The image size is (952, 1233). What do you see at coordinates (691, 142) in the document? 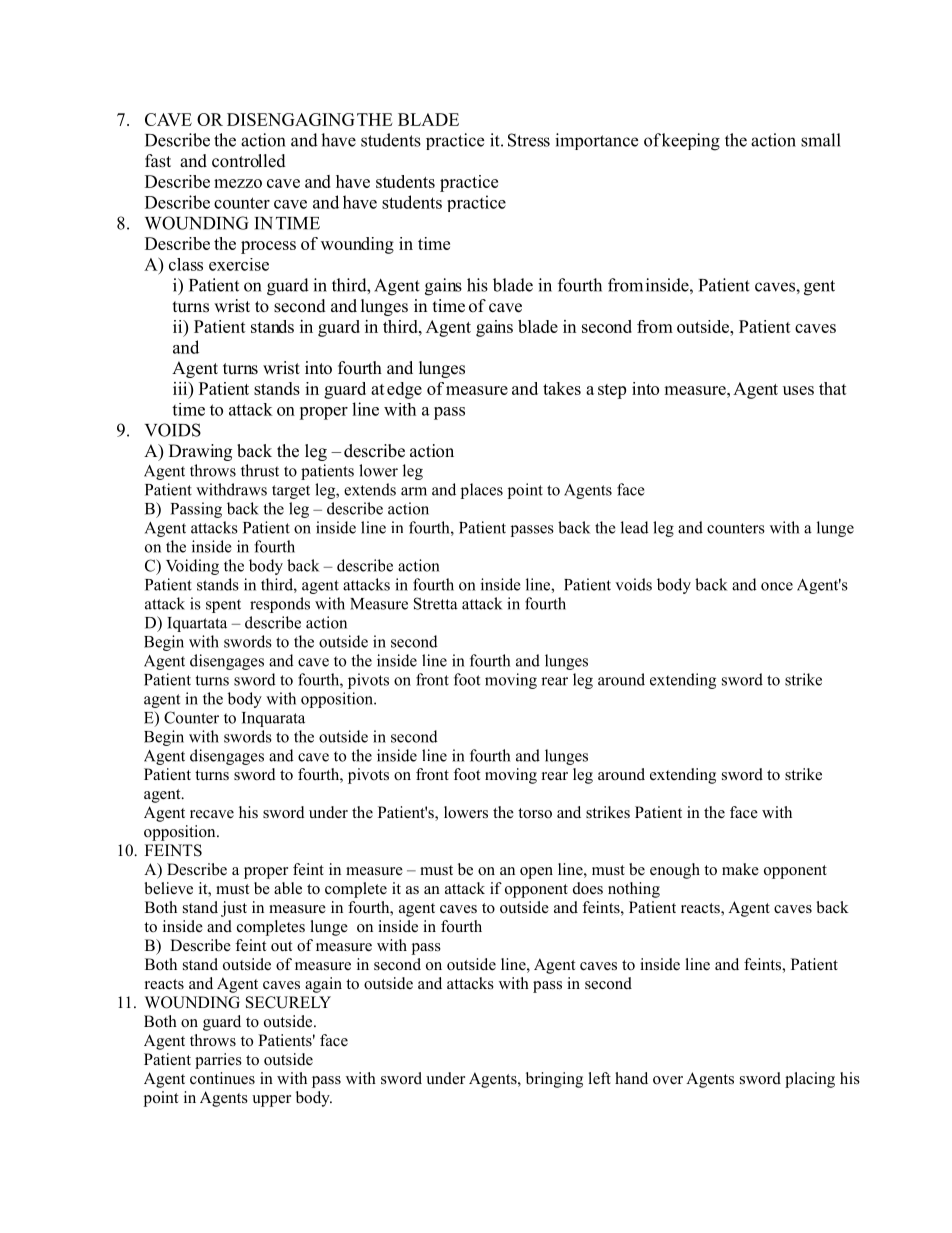
I see `keeping` at bounding box center [691, 142].
